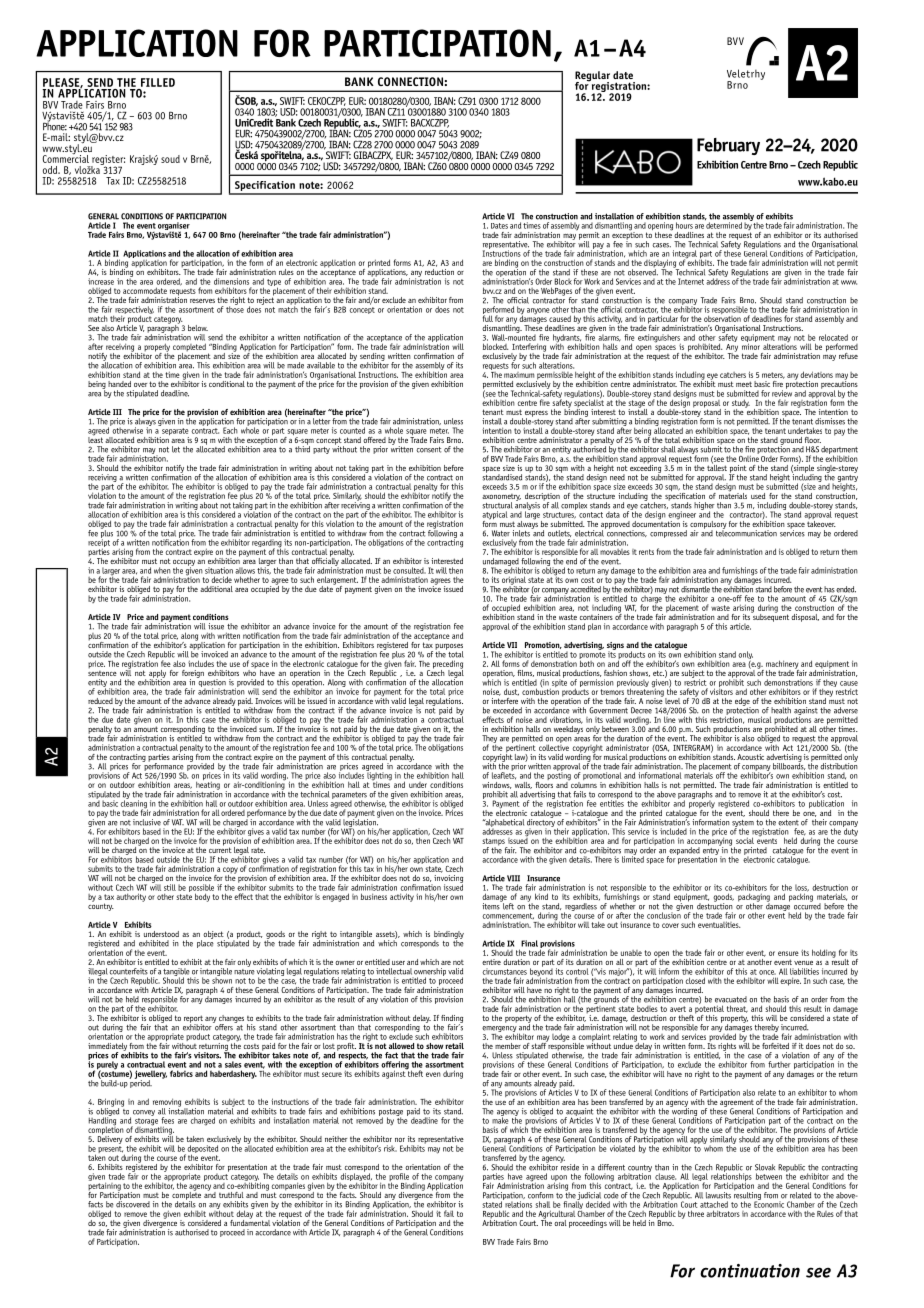  What do you see at coordinates (167, 1120) in the page?
I see `fees` at bounding box center [167, 1120].
